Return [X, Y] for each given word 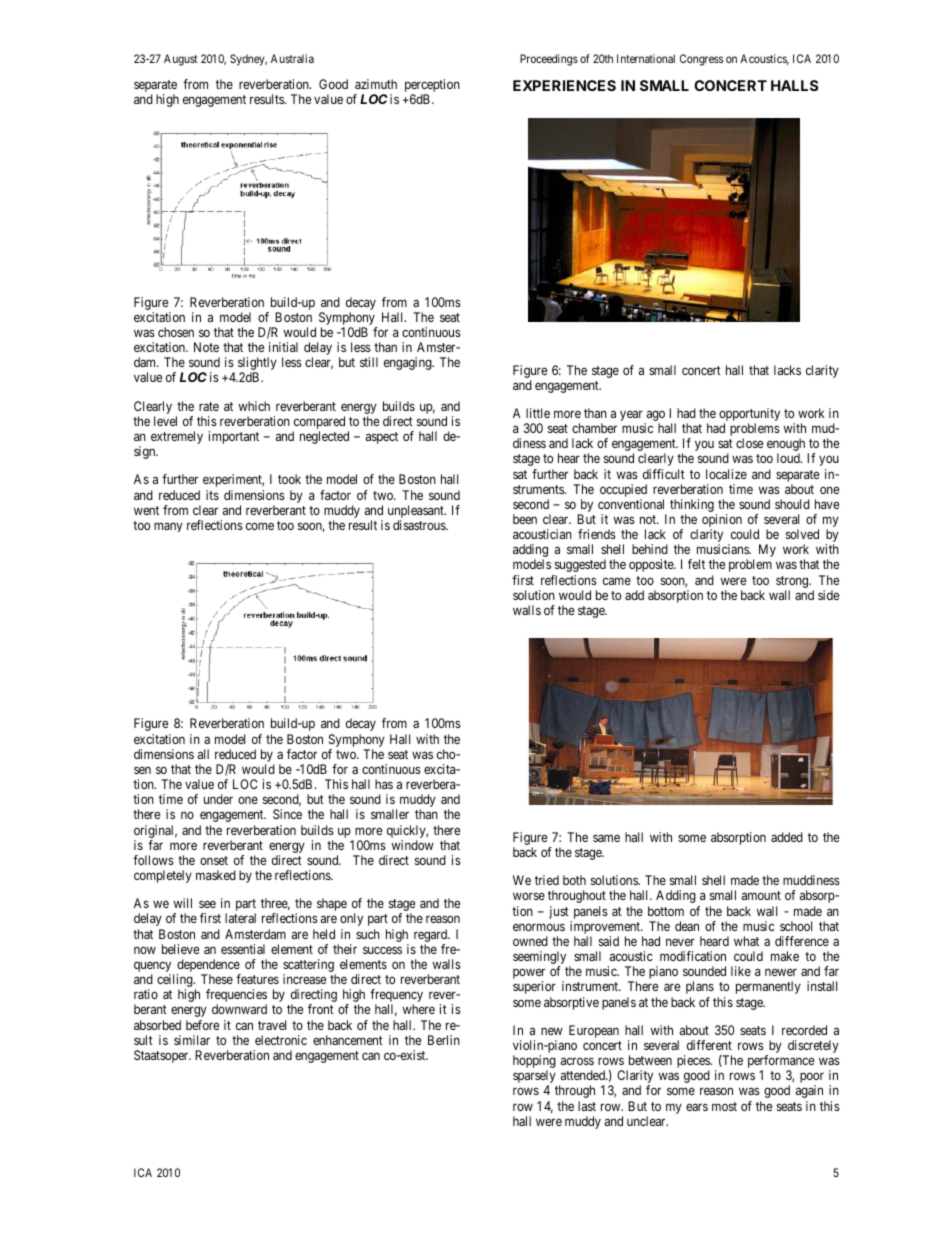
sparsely [534, 1078]
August [181, 60]
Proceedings [549, 60]
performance [781, 1063]
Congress [701, 60]
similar [192, 1040]
